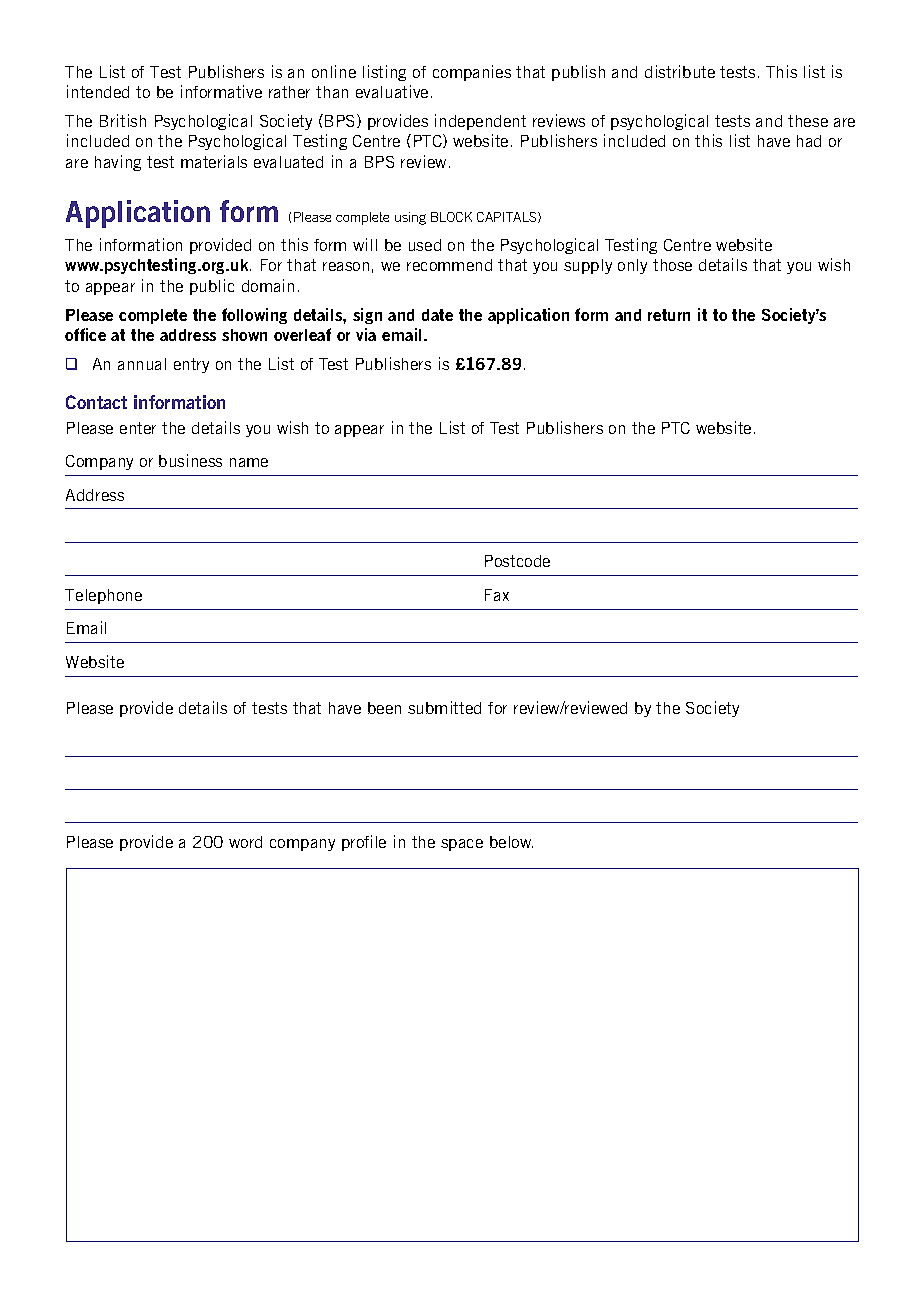 The image size is (924, 1308). What do you see at coordinates (472, 73) in the screenshot?
I see `companies` at bounding box center [472, 73].
